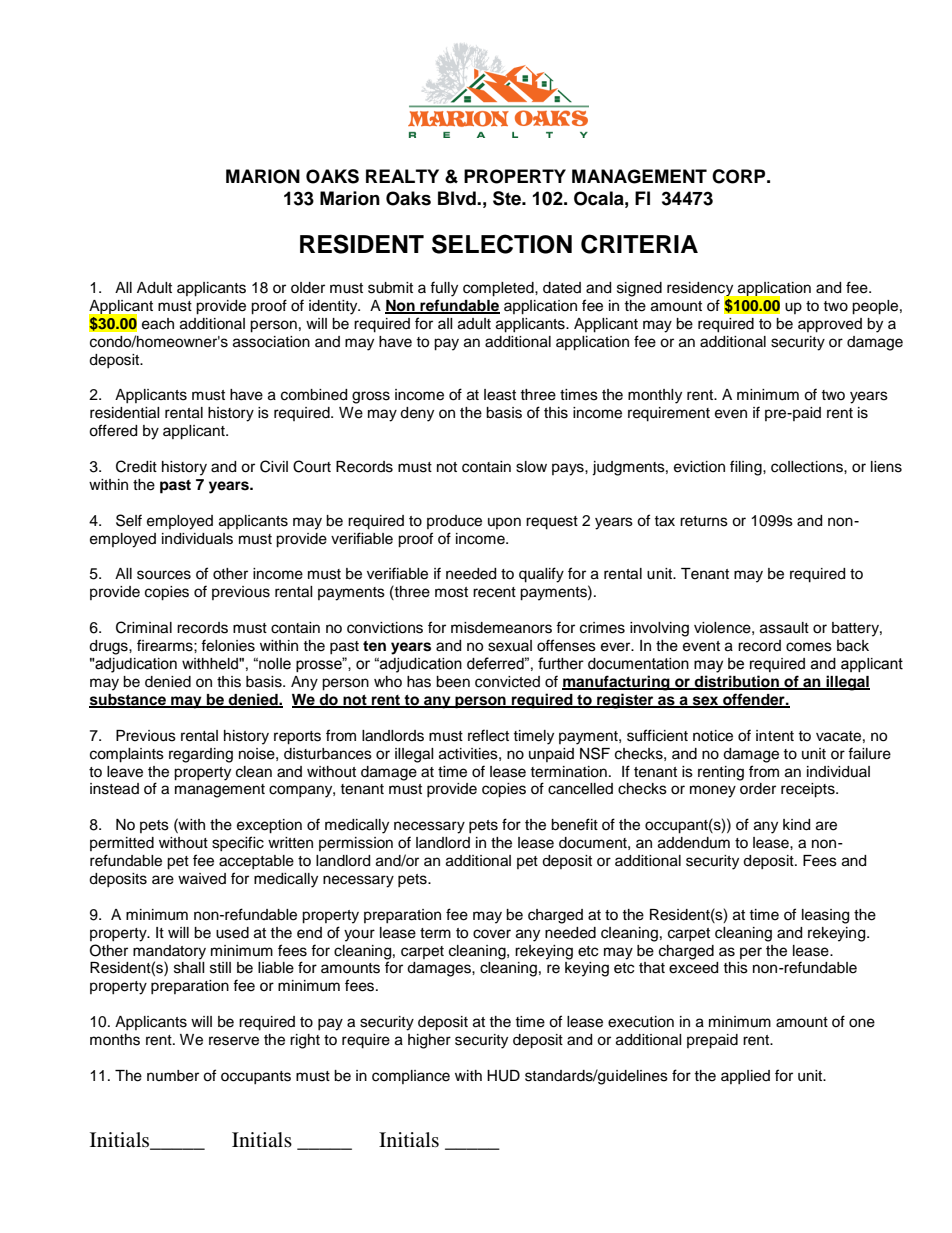 Image resolution: width=952 pixels, height=1233 pixels. What do you see at coordinates (228, 645) in the page?
I see `felonies` at bounding box center [228, 645].
